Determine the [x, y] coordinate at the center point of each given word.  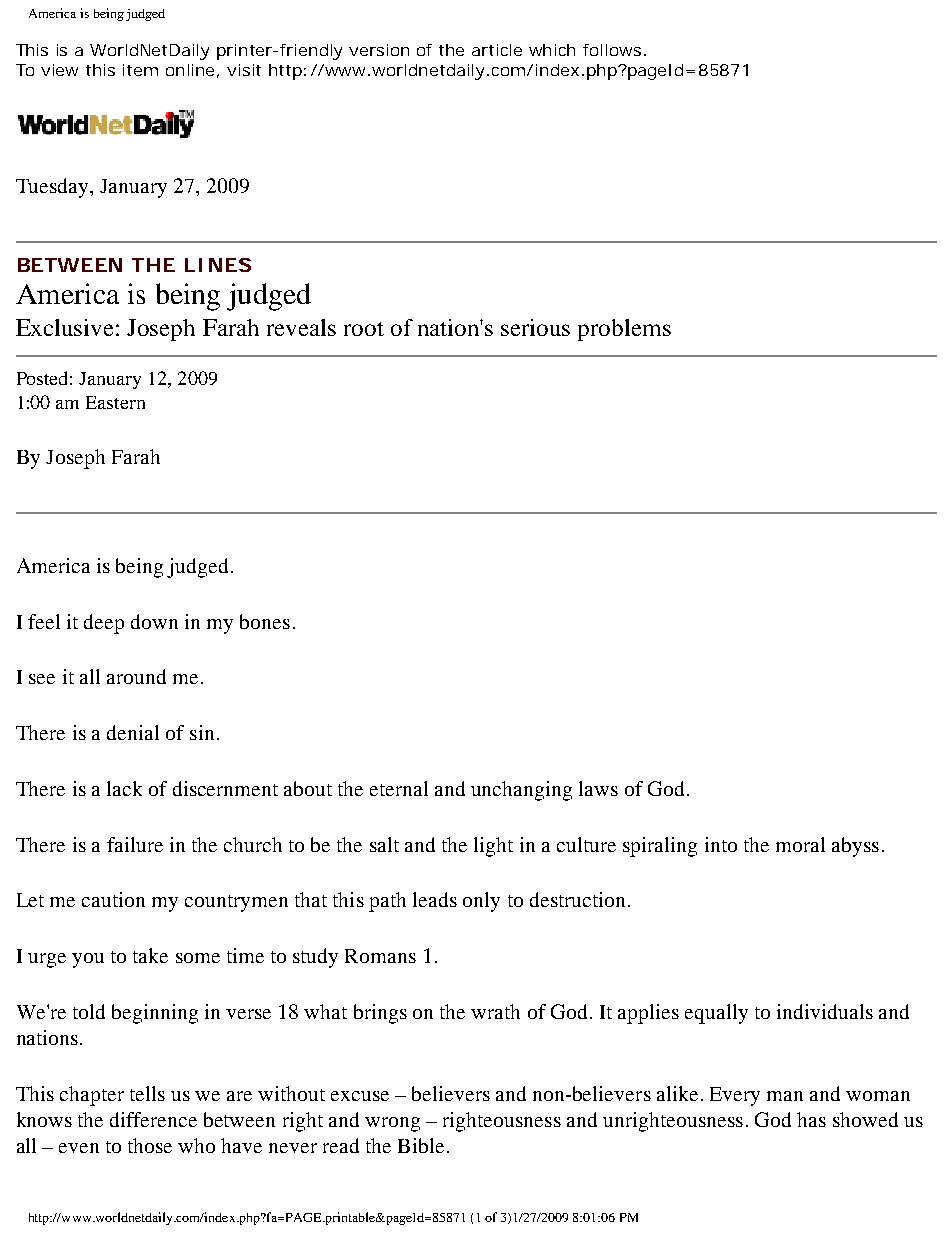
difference [153, 1119]
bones [265, 621]
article [497, 50]
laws [598, 788]
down [154, 621]
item [140, 70]
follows [612, 50]
